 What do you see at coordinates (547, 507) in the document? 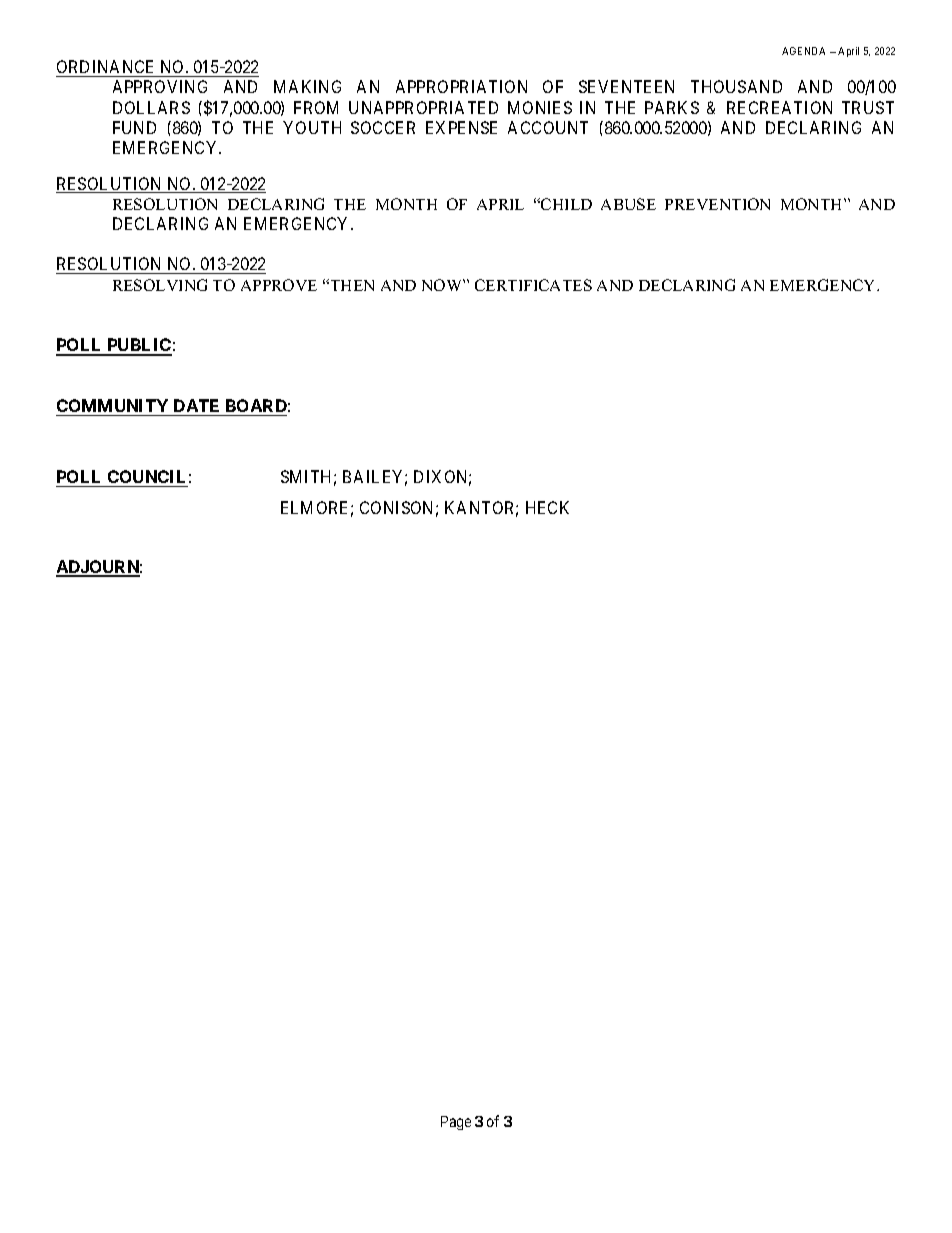
I see `HECK` at bounding box center [547, 507].
